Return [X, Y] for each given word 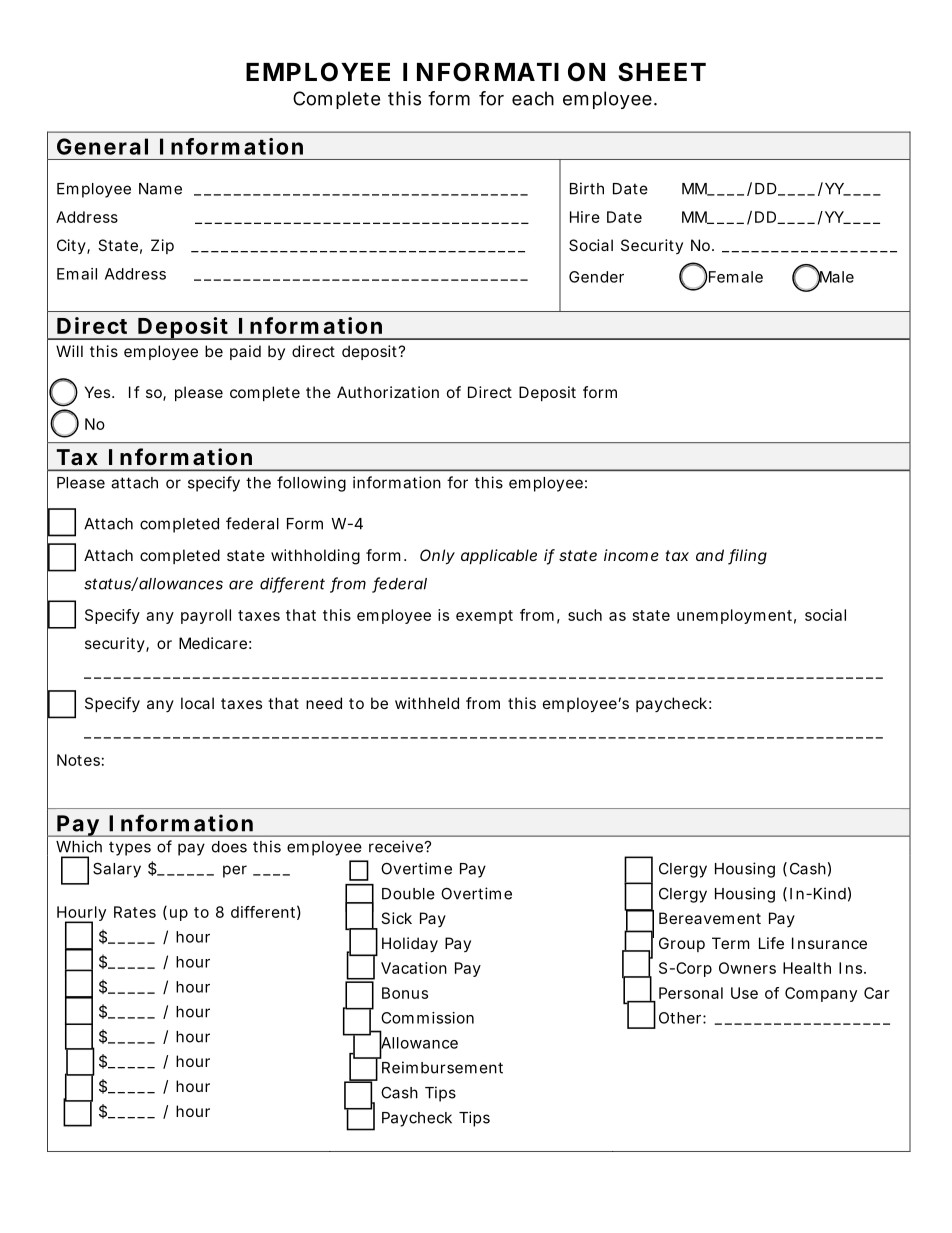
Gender [596, 277]
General [102, 146]
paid [245, 352]
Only [437, 557]
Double [408, 894]
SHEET [662, 72]
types [130, 848]
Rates [135, 912]
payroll [206, 616]
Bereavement [710, 918]
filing [747, 557]
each [533, 98]
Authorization [388, 392]
